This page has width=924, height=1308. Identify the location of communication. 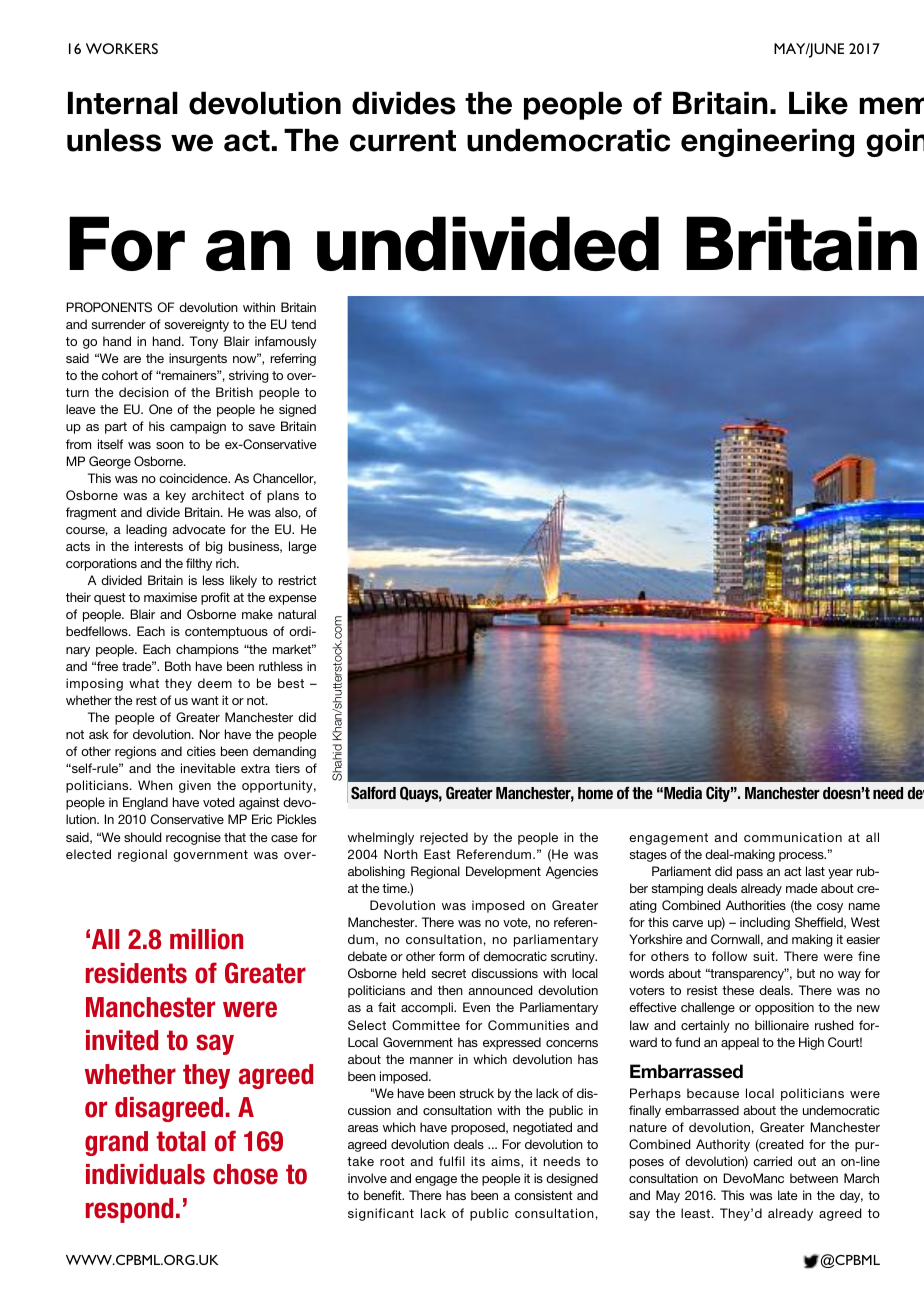
(793, 837).
